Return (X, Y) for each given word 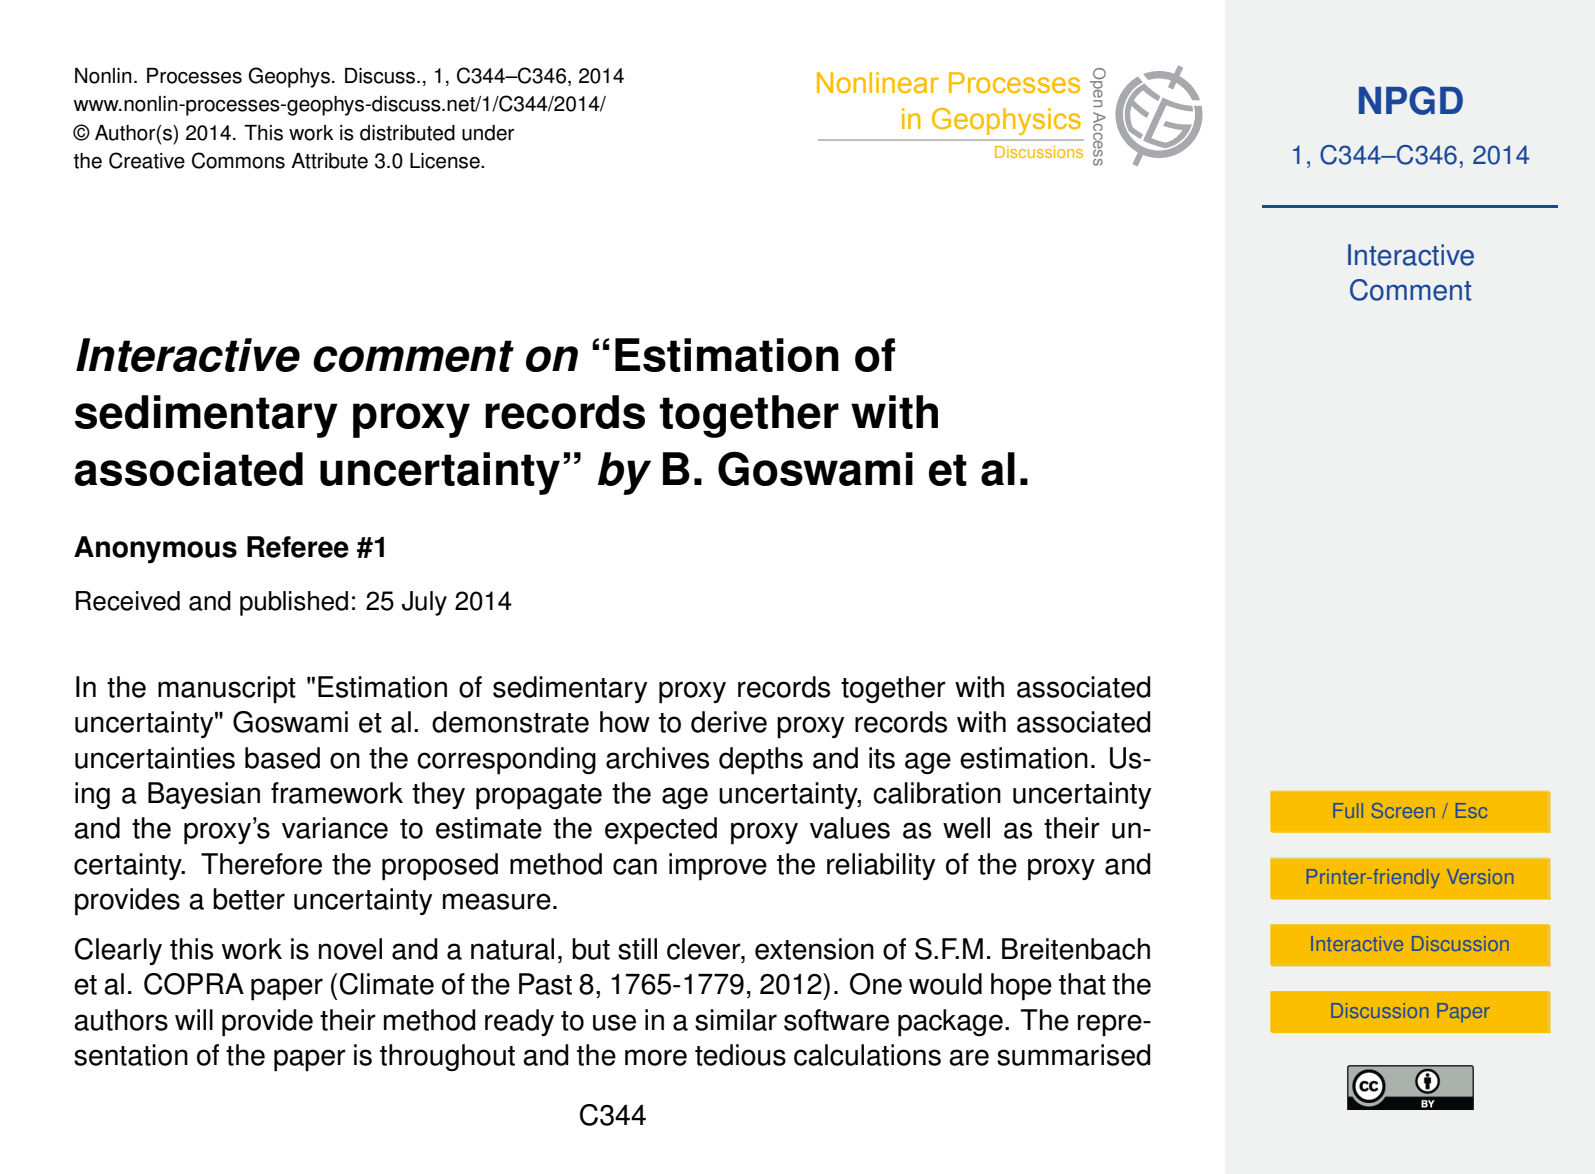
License (446, 161)
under (488, 133)
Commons (238, 160)
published (294, 603)
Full (1348, 810)
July (424, 603)
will (194, 1019)
